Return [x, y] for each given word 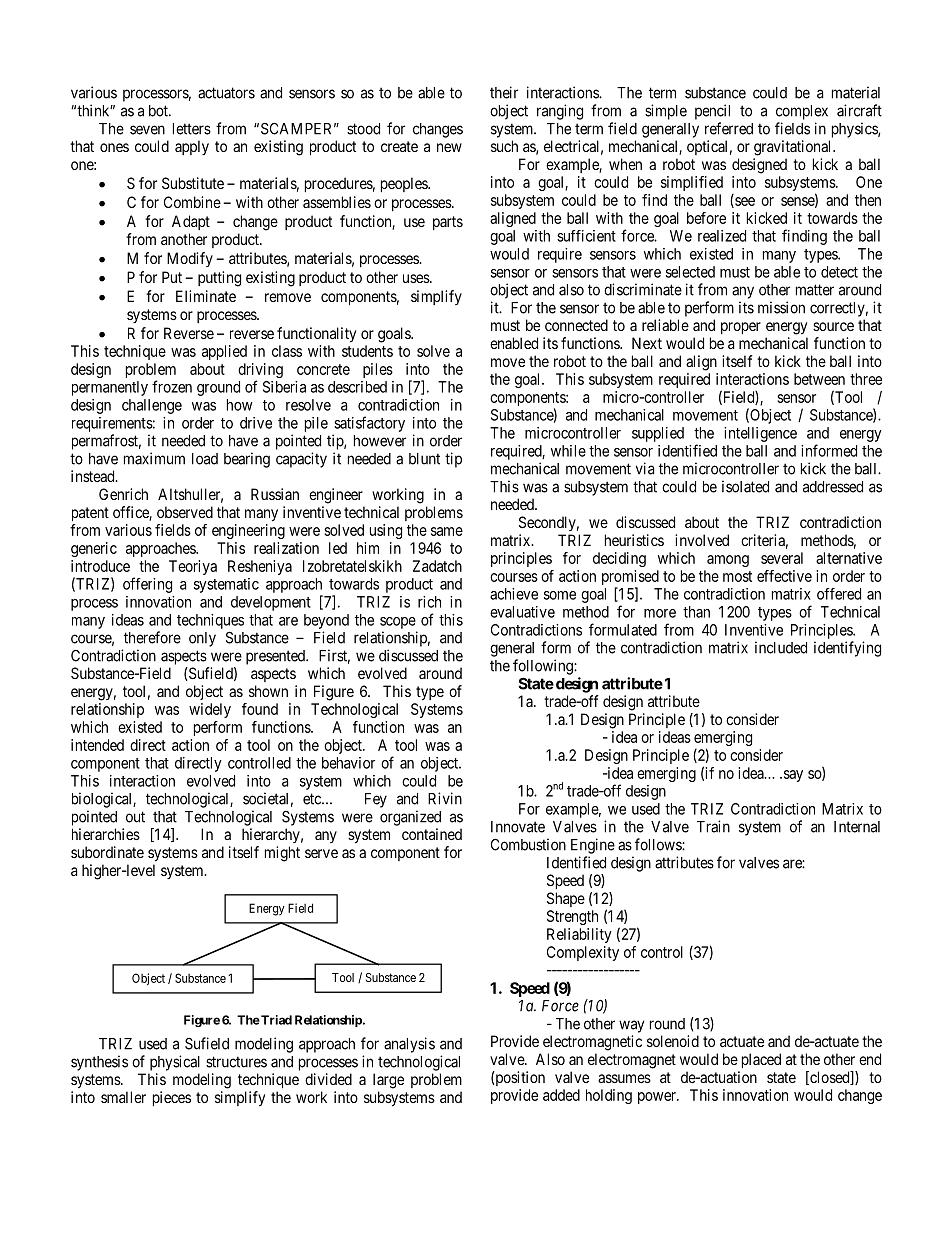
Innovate [518, 827]
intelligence [760, 434]
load [205, 459]
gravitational [794, 148]
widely [210, 710]
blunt [424, 459]
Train [713, 826]
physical [175, 1063]
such [504, 146]
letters [192, 129]
